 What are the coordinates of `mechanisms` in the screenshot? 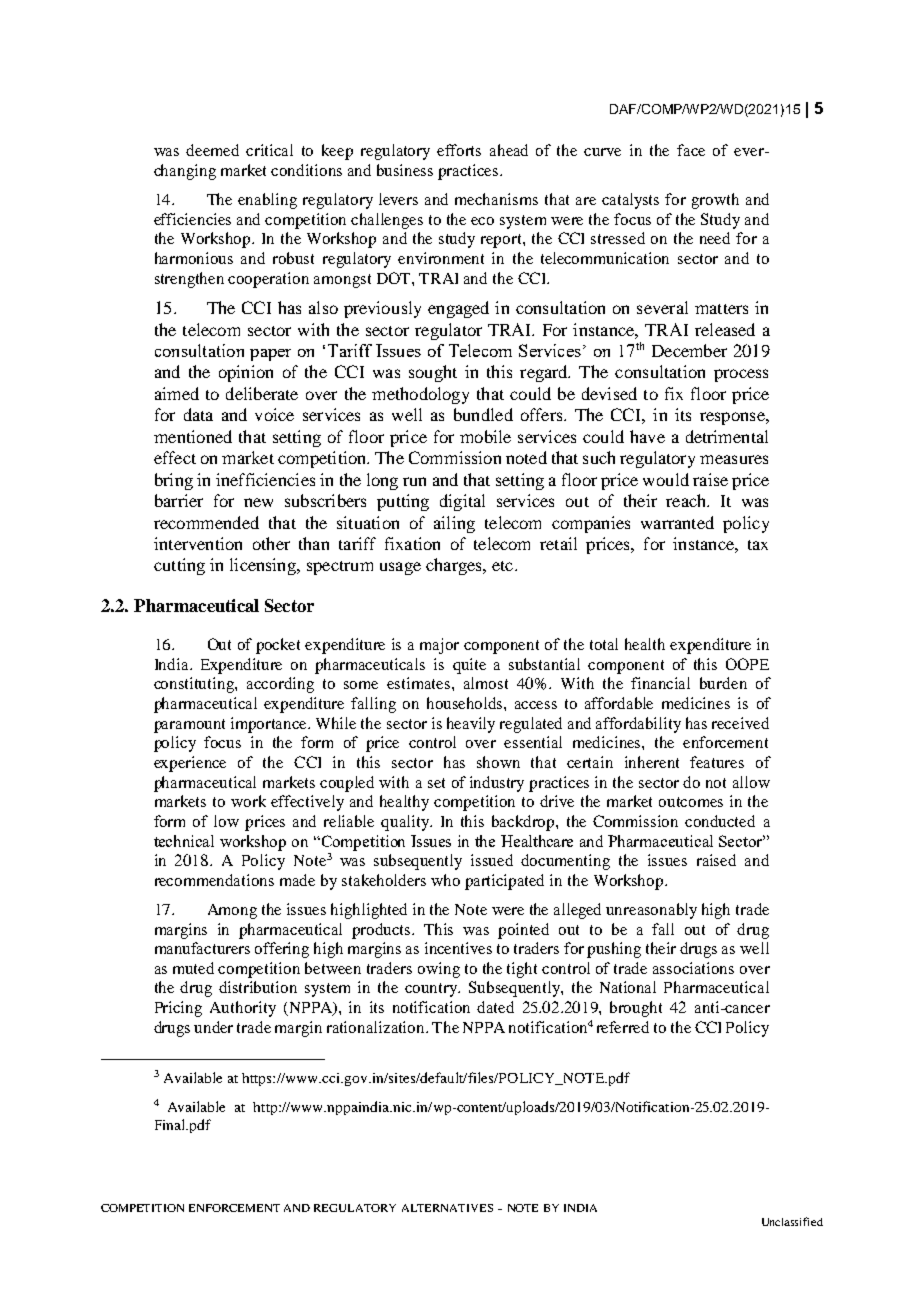 It's located at (496, 199).
